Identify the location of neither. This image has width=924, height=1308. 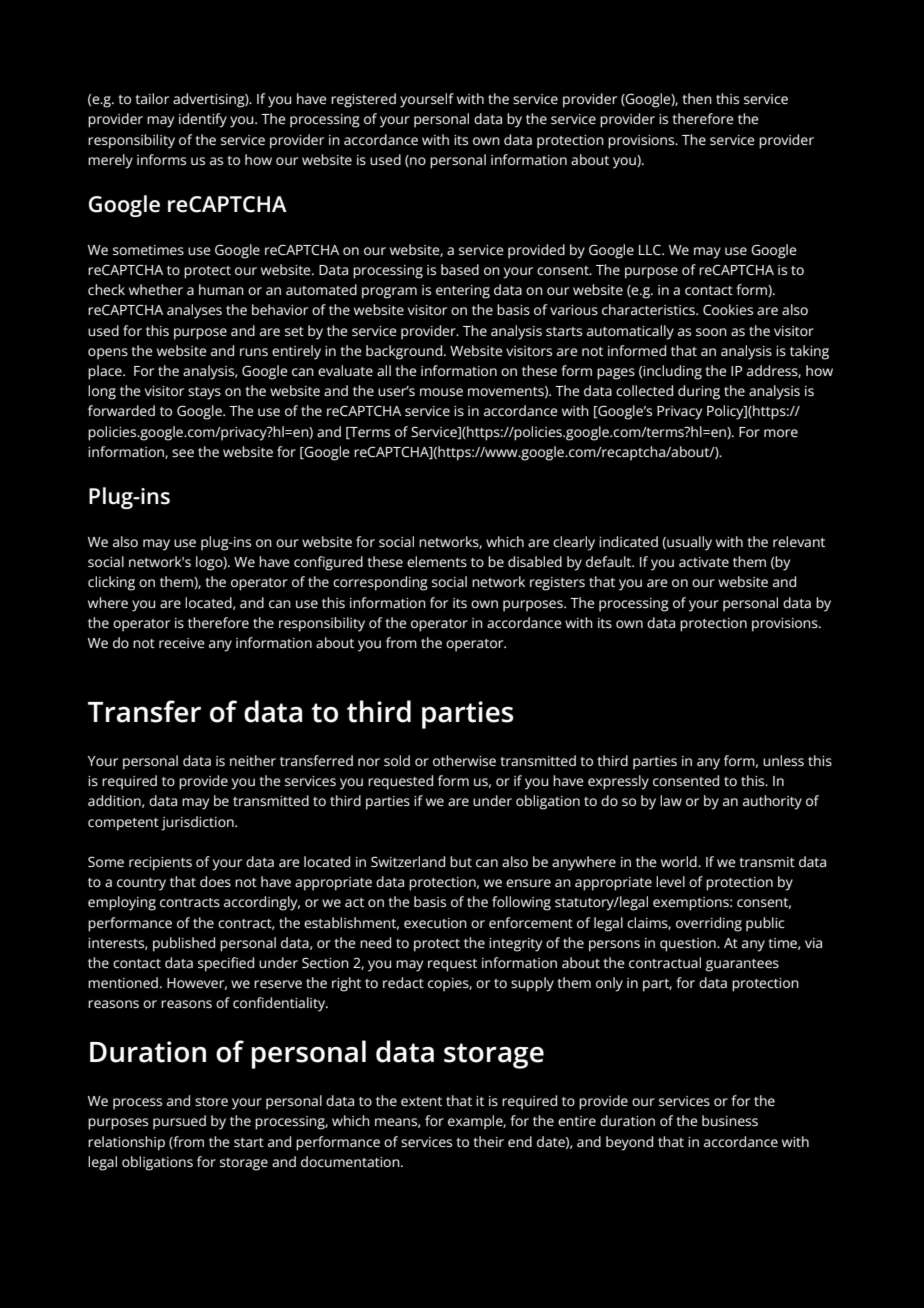
(253, 760).
